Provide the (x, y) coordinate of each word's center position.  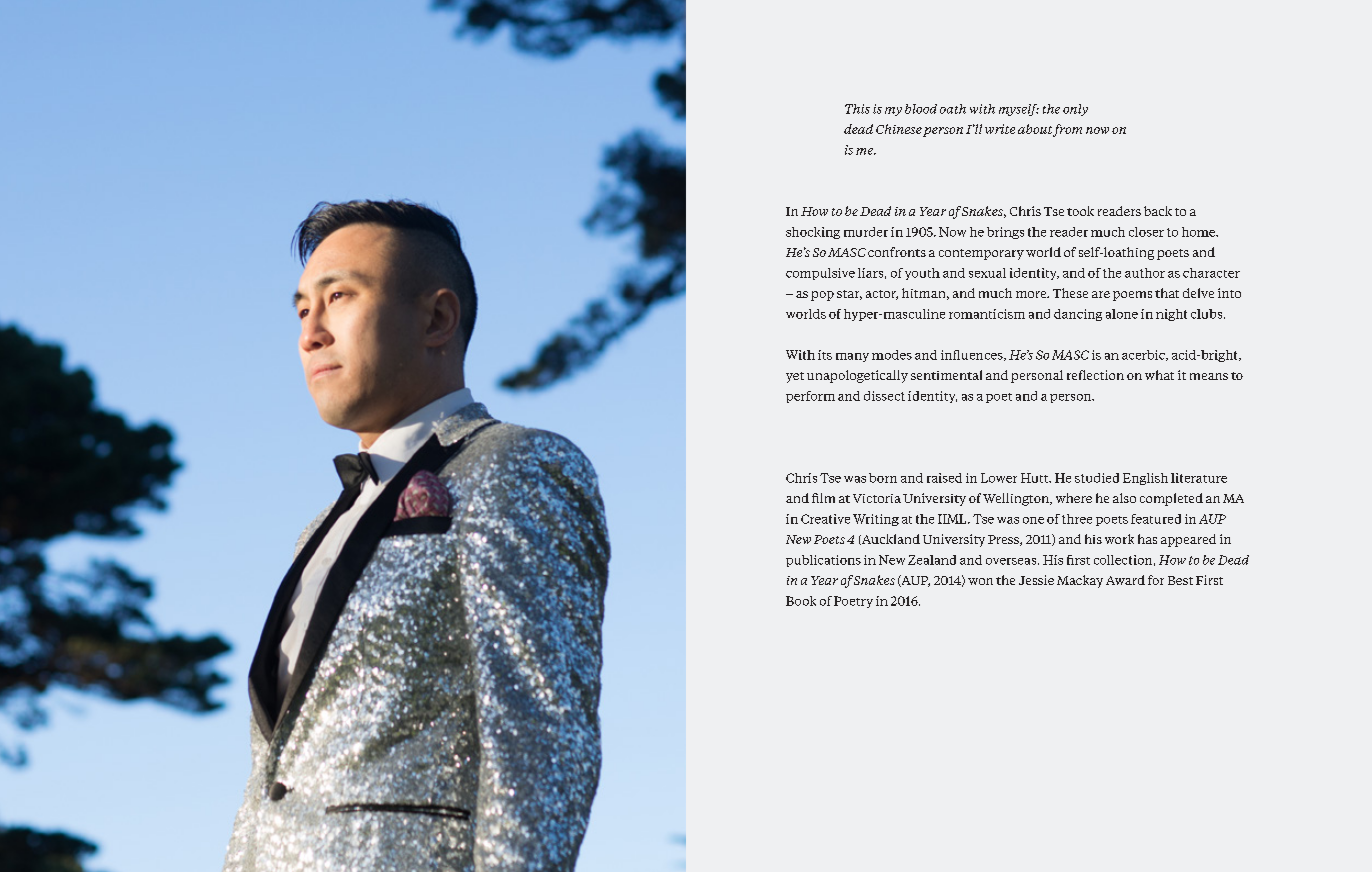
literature (1199, 478)
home (1200, 232)
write (1000, 129)
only (1075, 110)
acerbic (1144, 355)
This (857, 109)
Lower (999, 478)
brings (1005, 233)
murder (866, 232)
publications (823, 561)
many (852, 357)
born (883, 478)
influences (973, 355)
